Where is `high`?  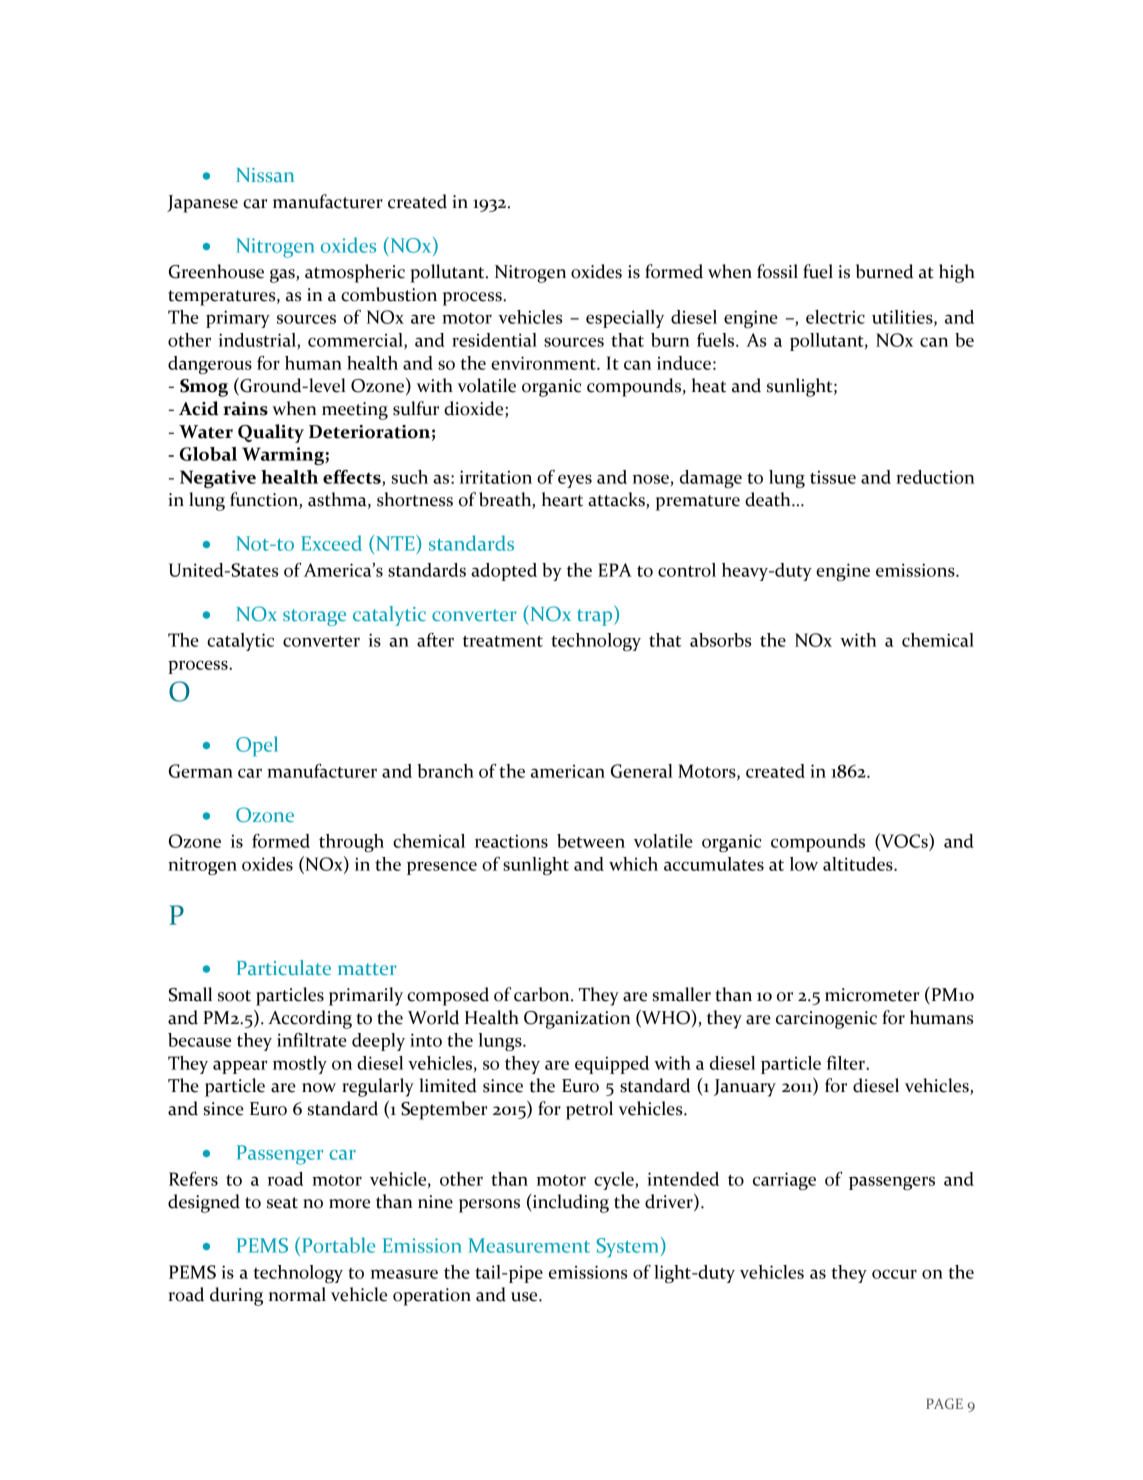 high is located at coordinates (957, 273).
